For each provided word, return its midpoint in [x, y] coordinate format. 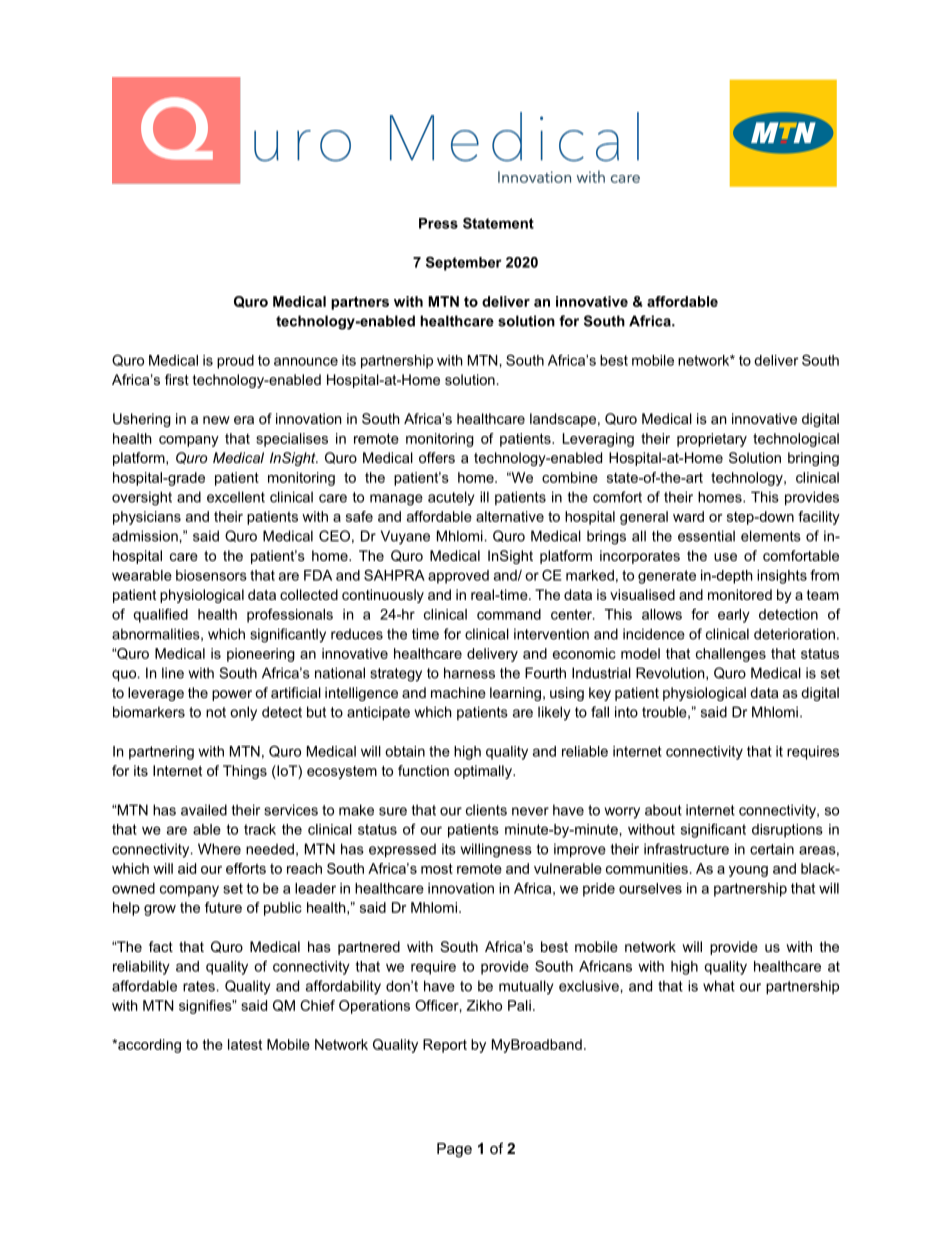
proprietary [712, 440]
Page [454, 1150]
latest [245, 1044]
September [464, 263]
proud [235, 362]
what [719, 986]
